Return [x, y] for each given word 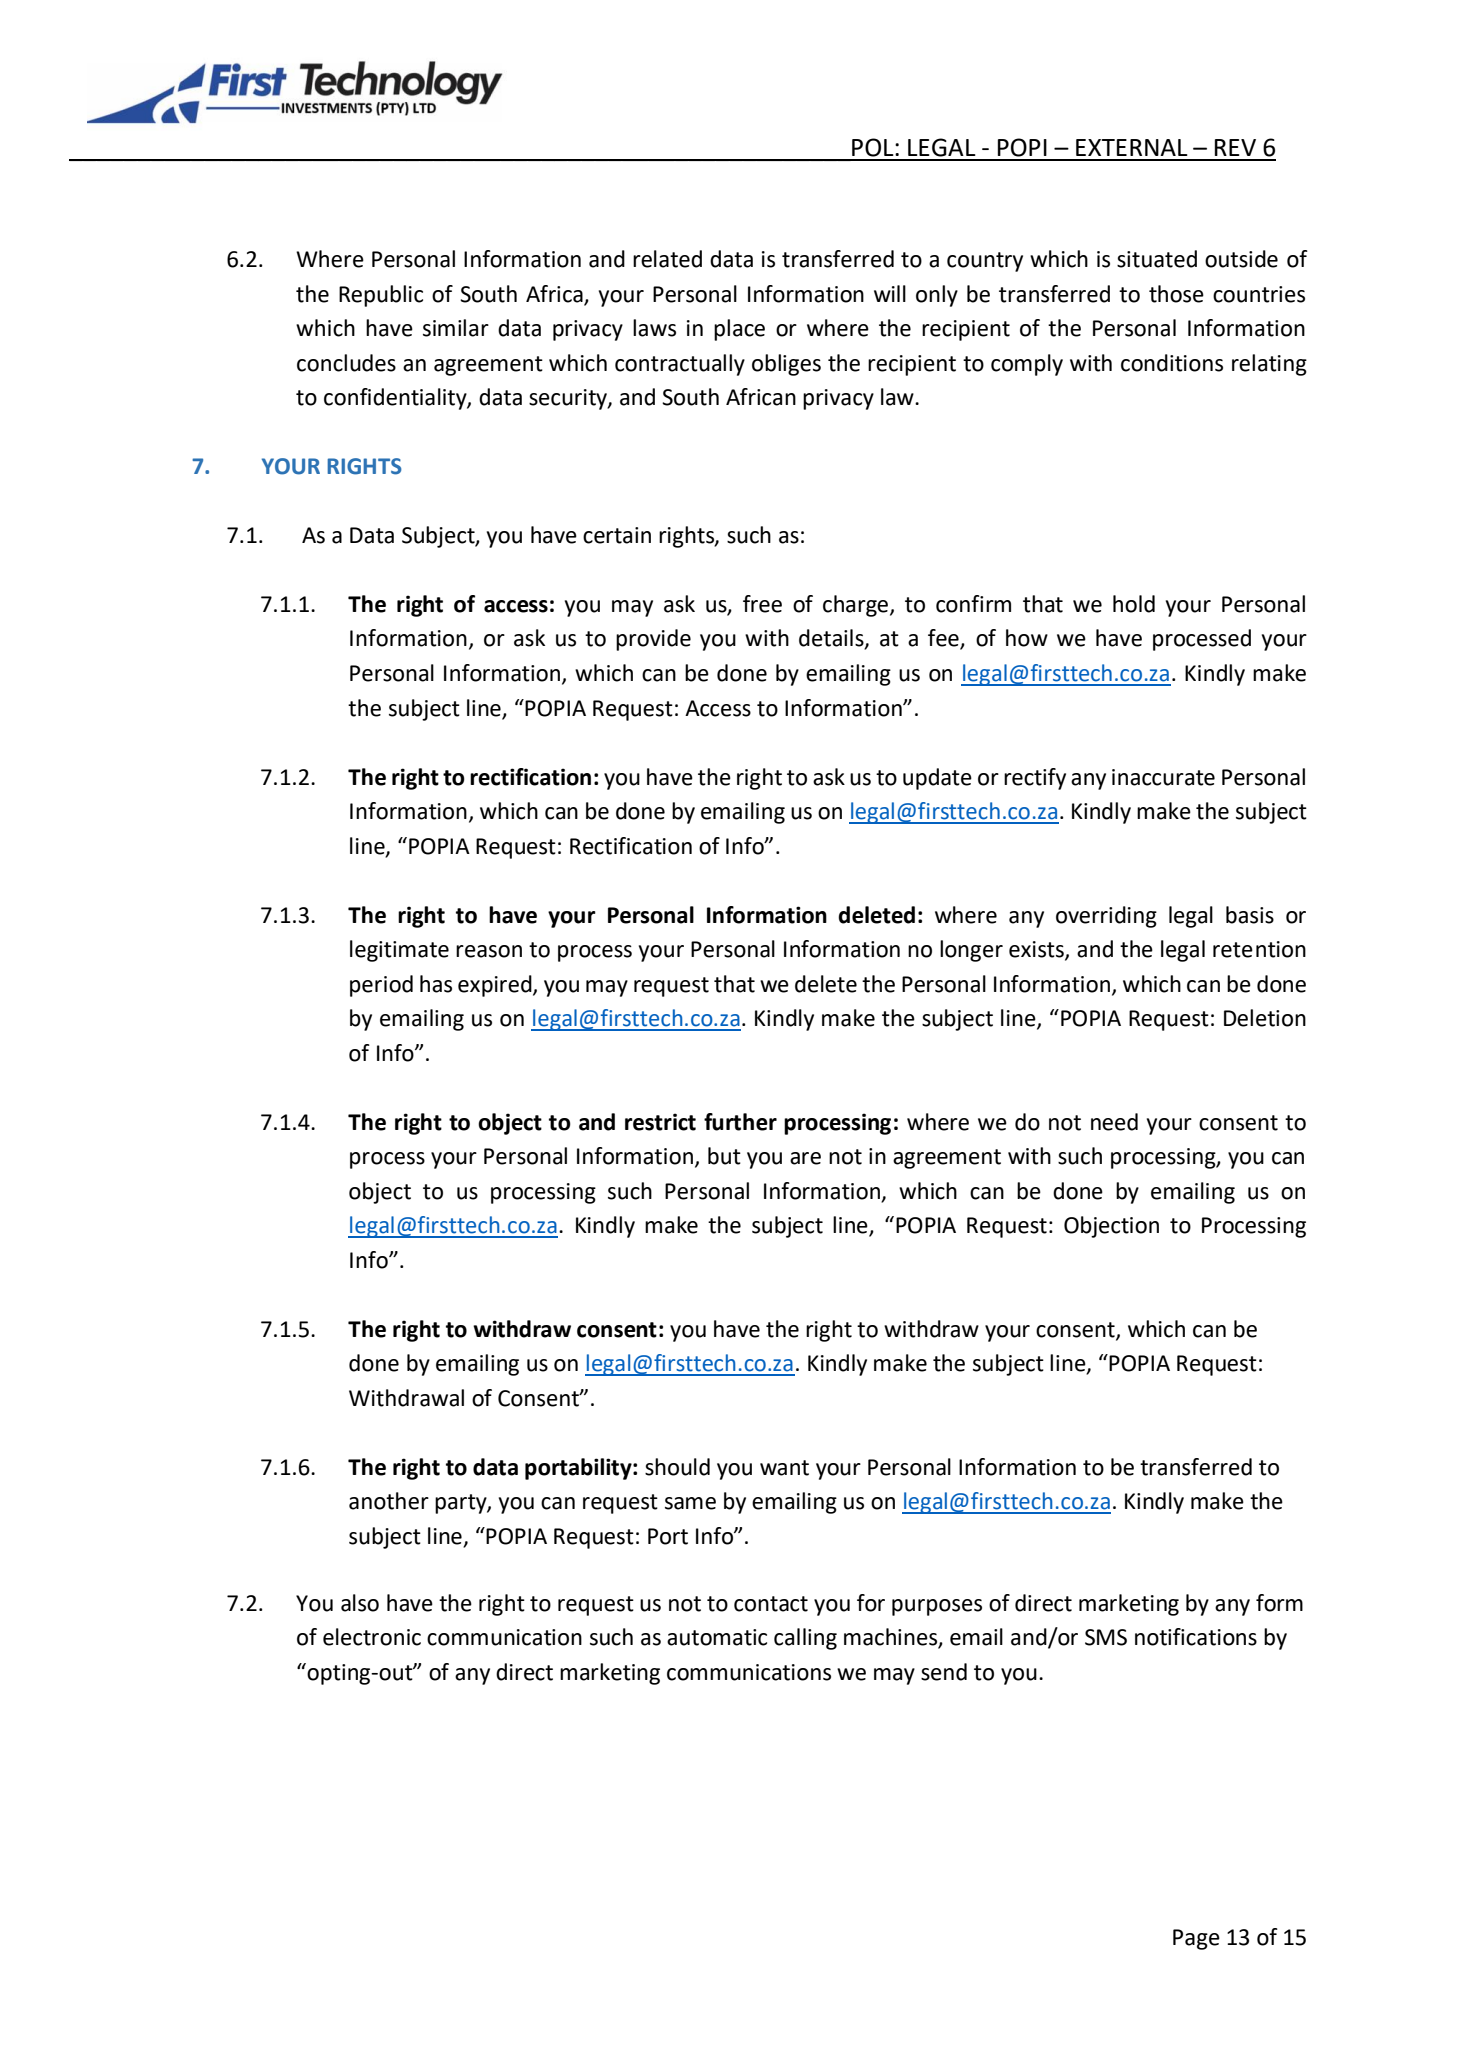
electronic [372, 1637]
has [436, 984]
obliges [786, 365]
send [944, 1672]
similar [456, 328]
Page [1196, 1939]
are [805, 1158]
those [1176, 294]
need [1114, 1122]
